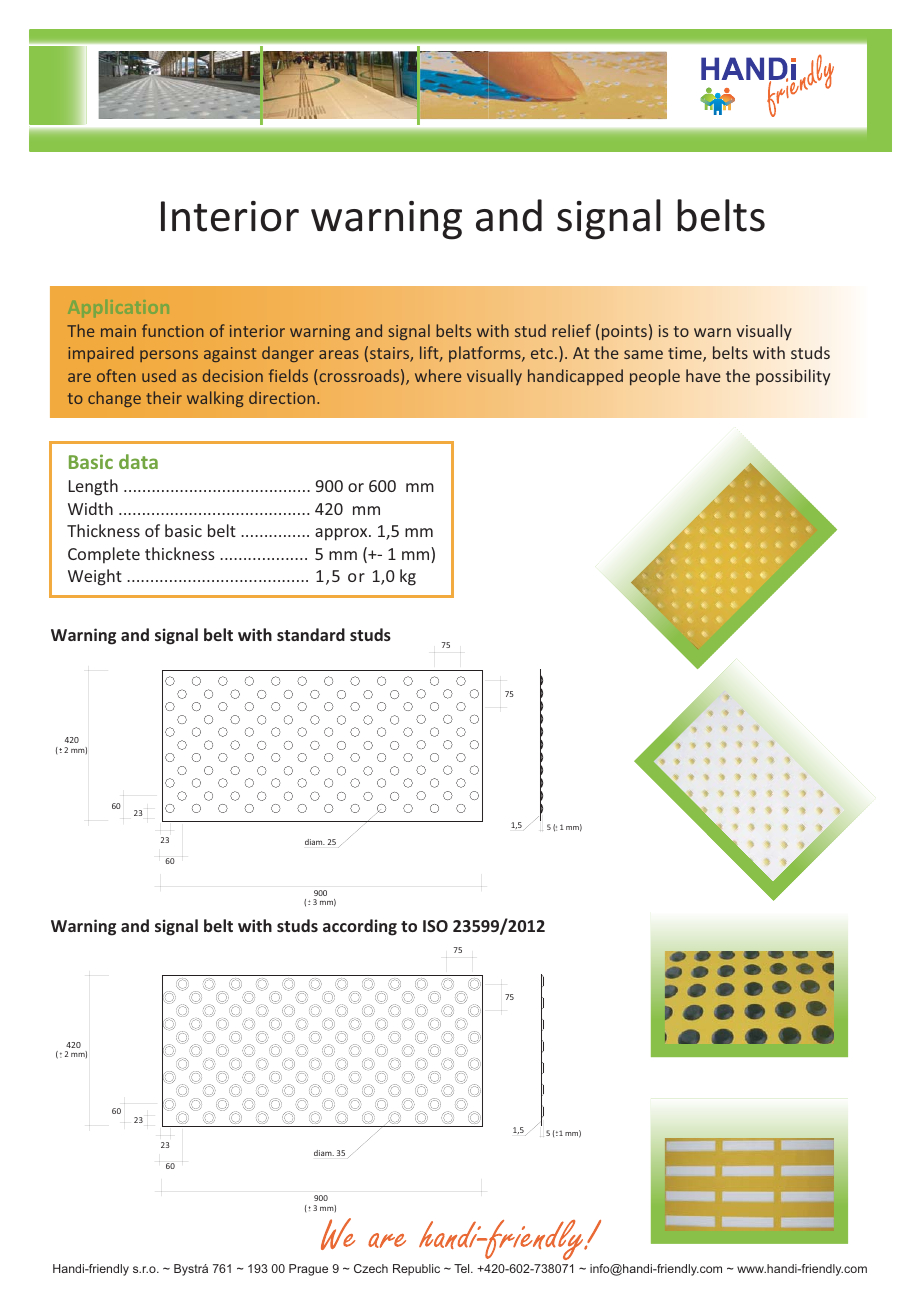 This screenshot has width=924, height=1308. I want to click on persons, so click(169, 356).
